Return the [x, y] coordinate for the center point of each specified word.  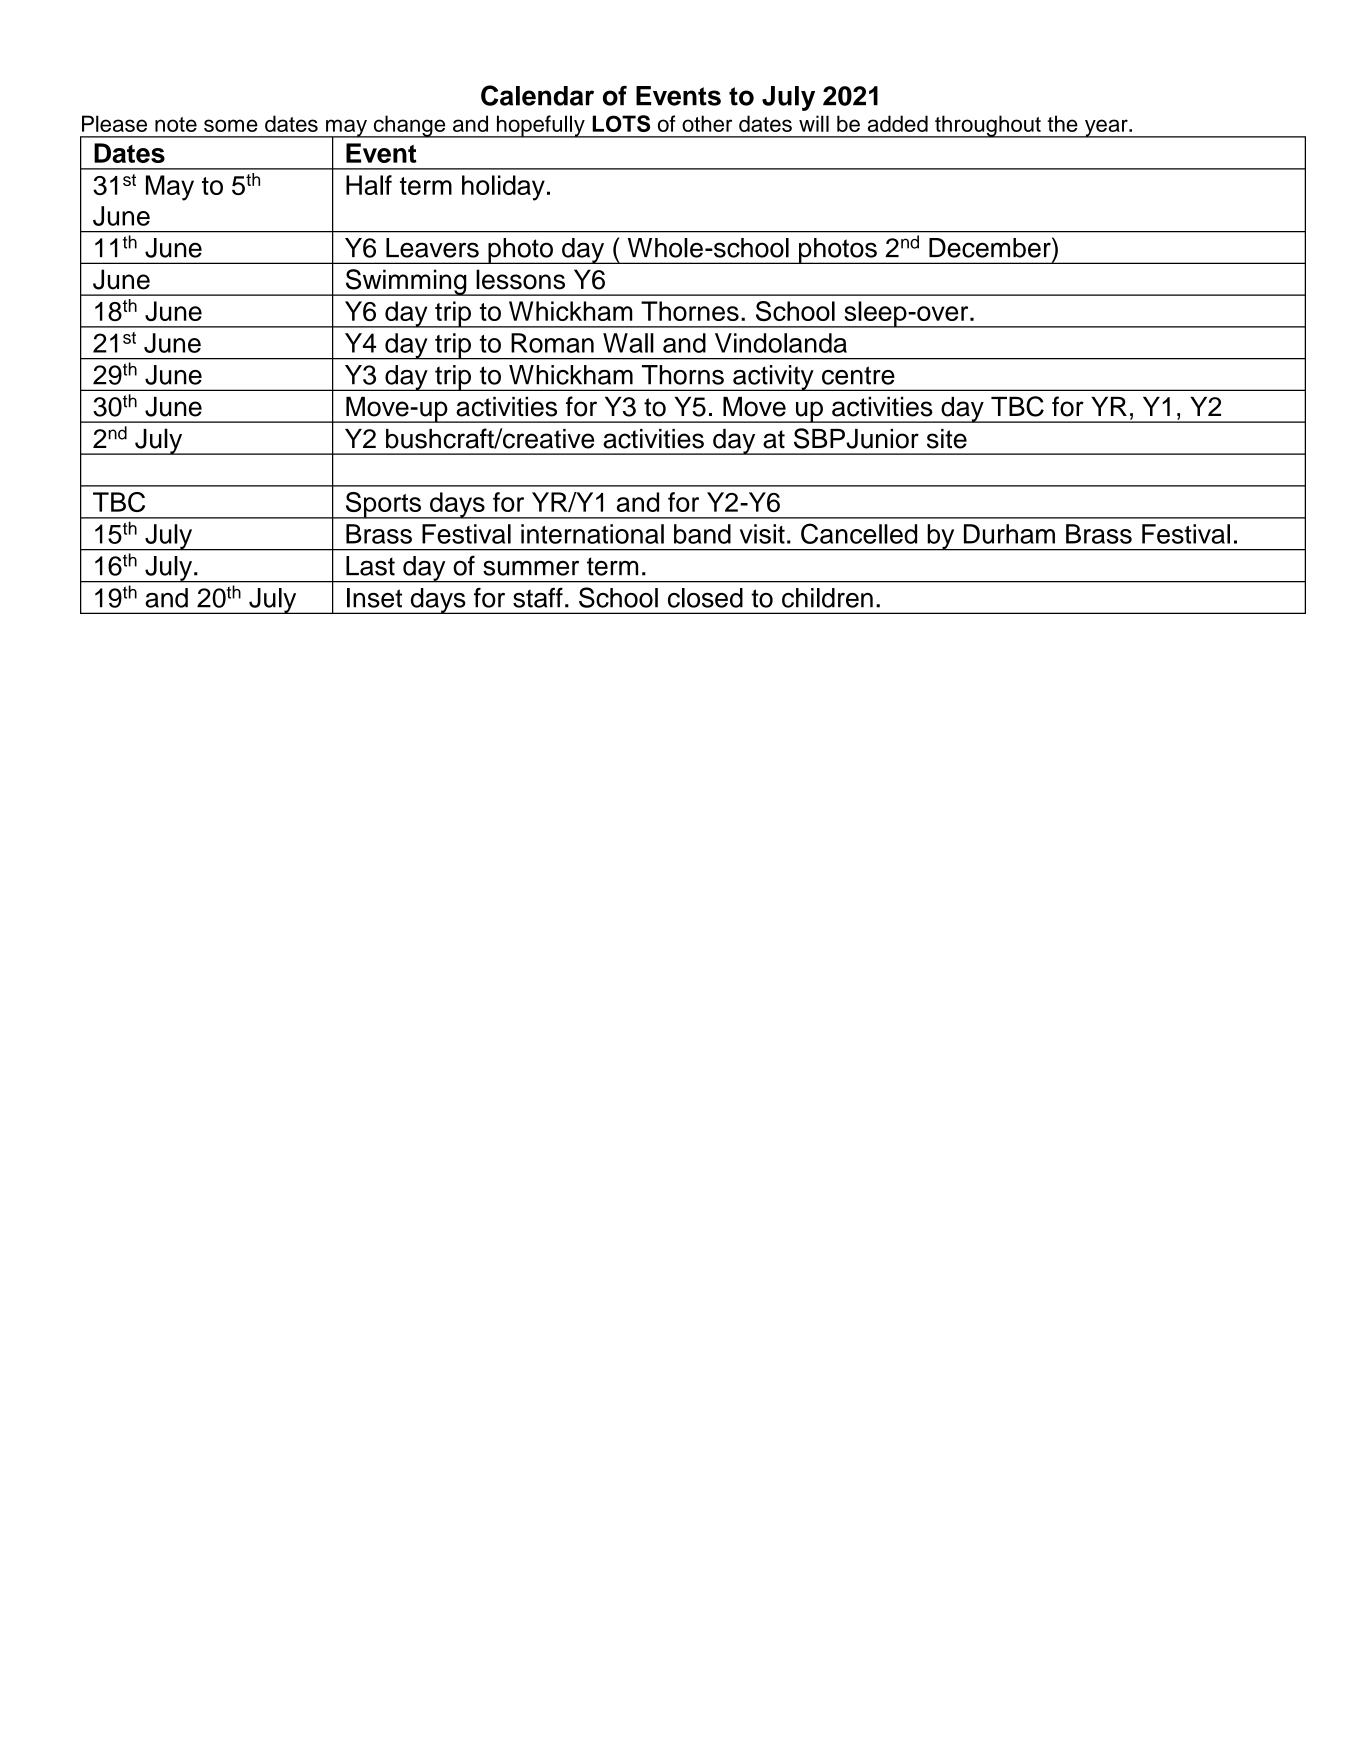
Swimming [406, 282]
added [898, 123]
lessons [520, 279]
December [991, 247]
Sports [383, 505]
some [231, 125]
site [947, 439]
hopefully [540, 126]
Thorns [683, 375]
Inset [374, 598]
